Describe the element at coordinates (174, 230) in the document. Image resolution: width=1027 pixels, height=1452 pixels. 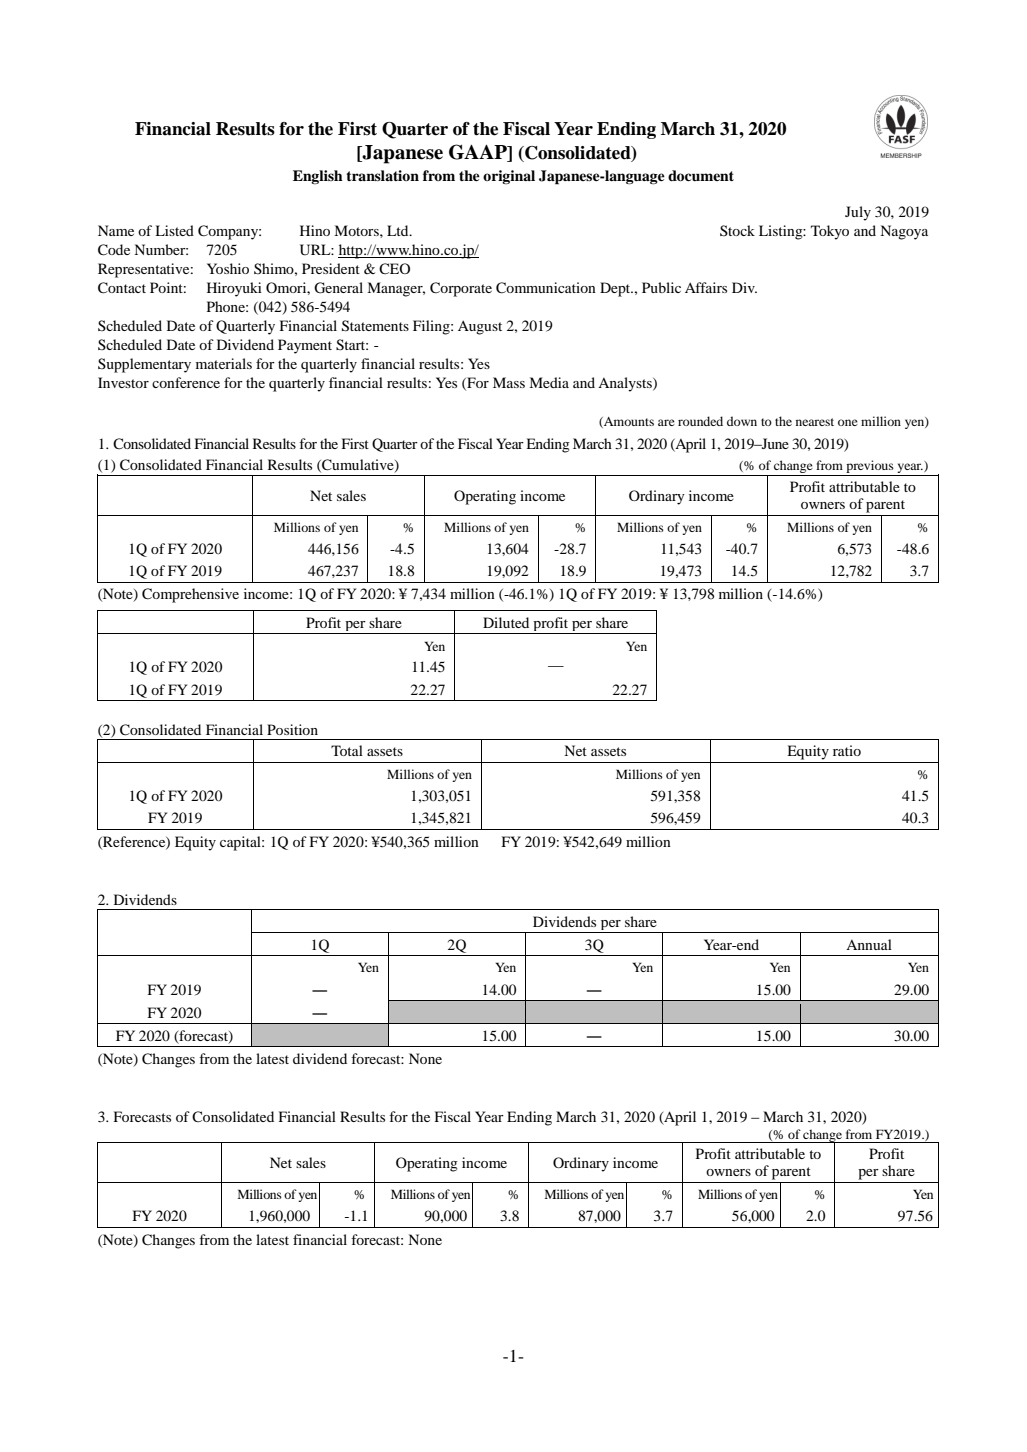
I see `Listed` at that location.
